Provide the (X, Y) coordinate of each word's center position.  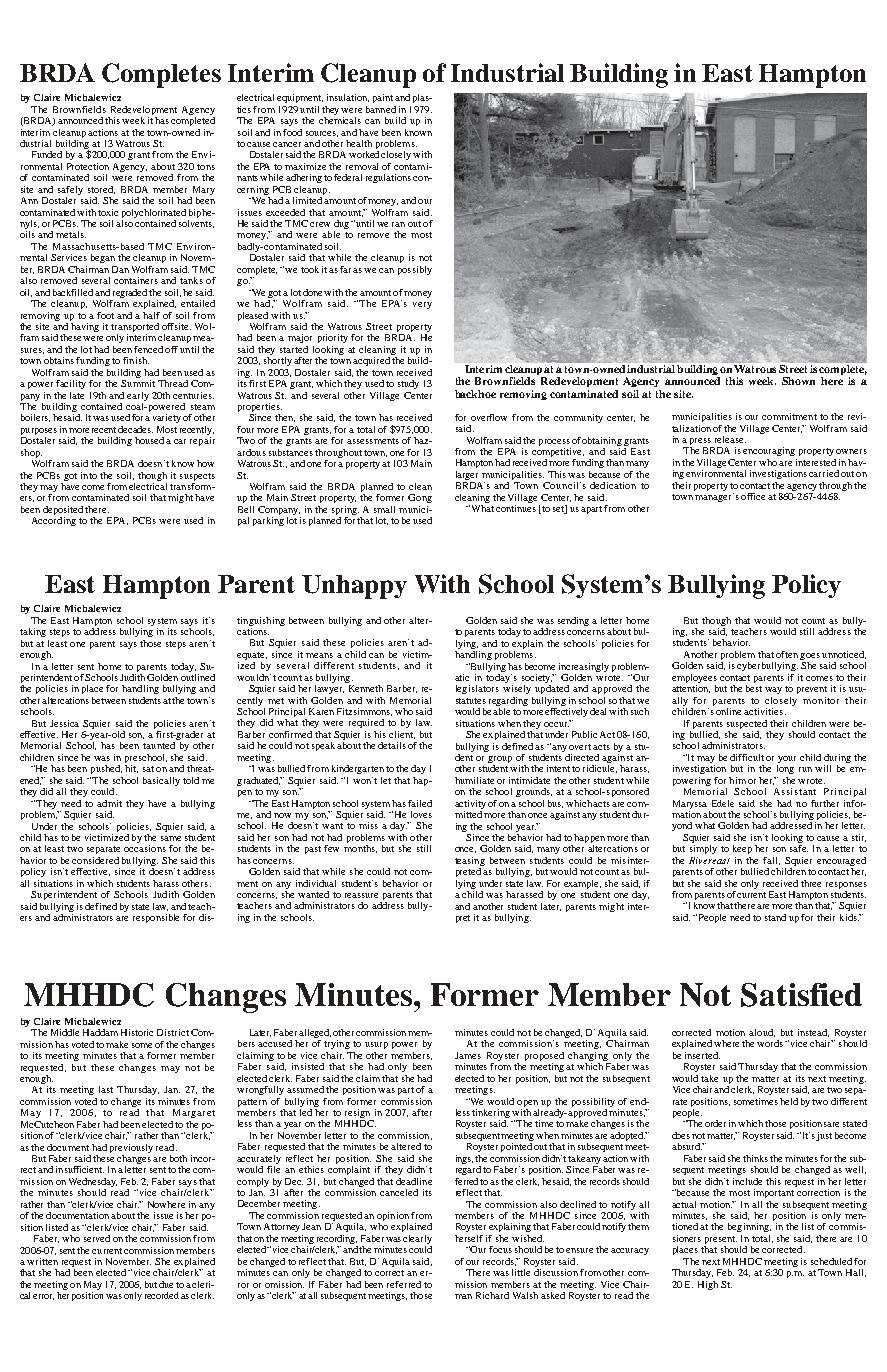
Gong (420, 498)
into (89, 475)
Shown (798, 381)
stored (101, 190)
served (97, 1238)
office (753, 496)
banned (381, 109)
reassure (361, 895)
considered (95, 860)
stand (775, 917)
